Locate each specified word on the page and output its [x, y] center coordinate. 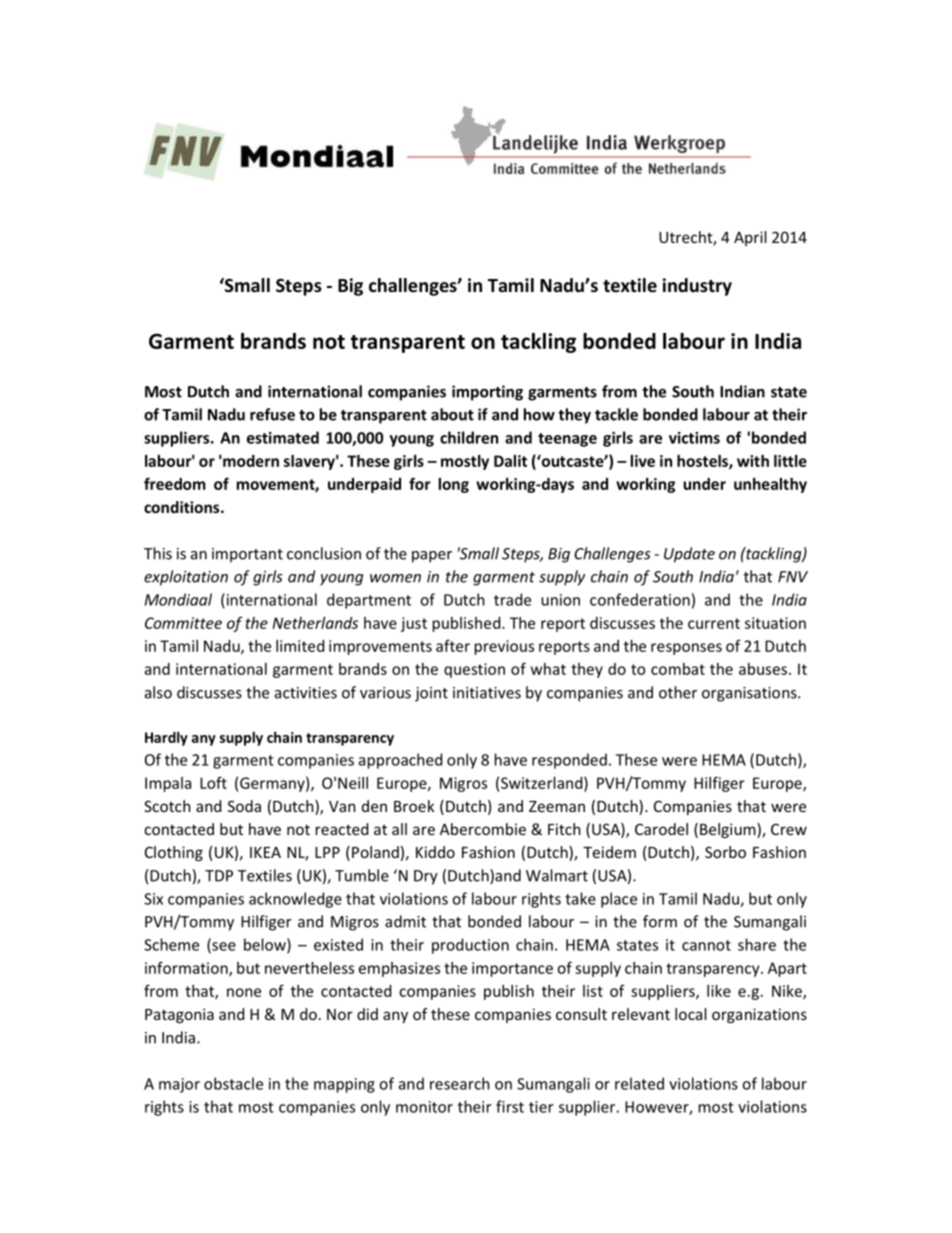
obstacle [233, 1083]
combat [678, 669]
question [474, 670]
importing [487, 393]
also [158, 692]
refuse [272, 414]
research [460, 1083]
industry [697, 287]
